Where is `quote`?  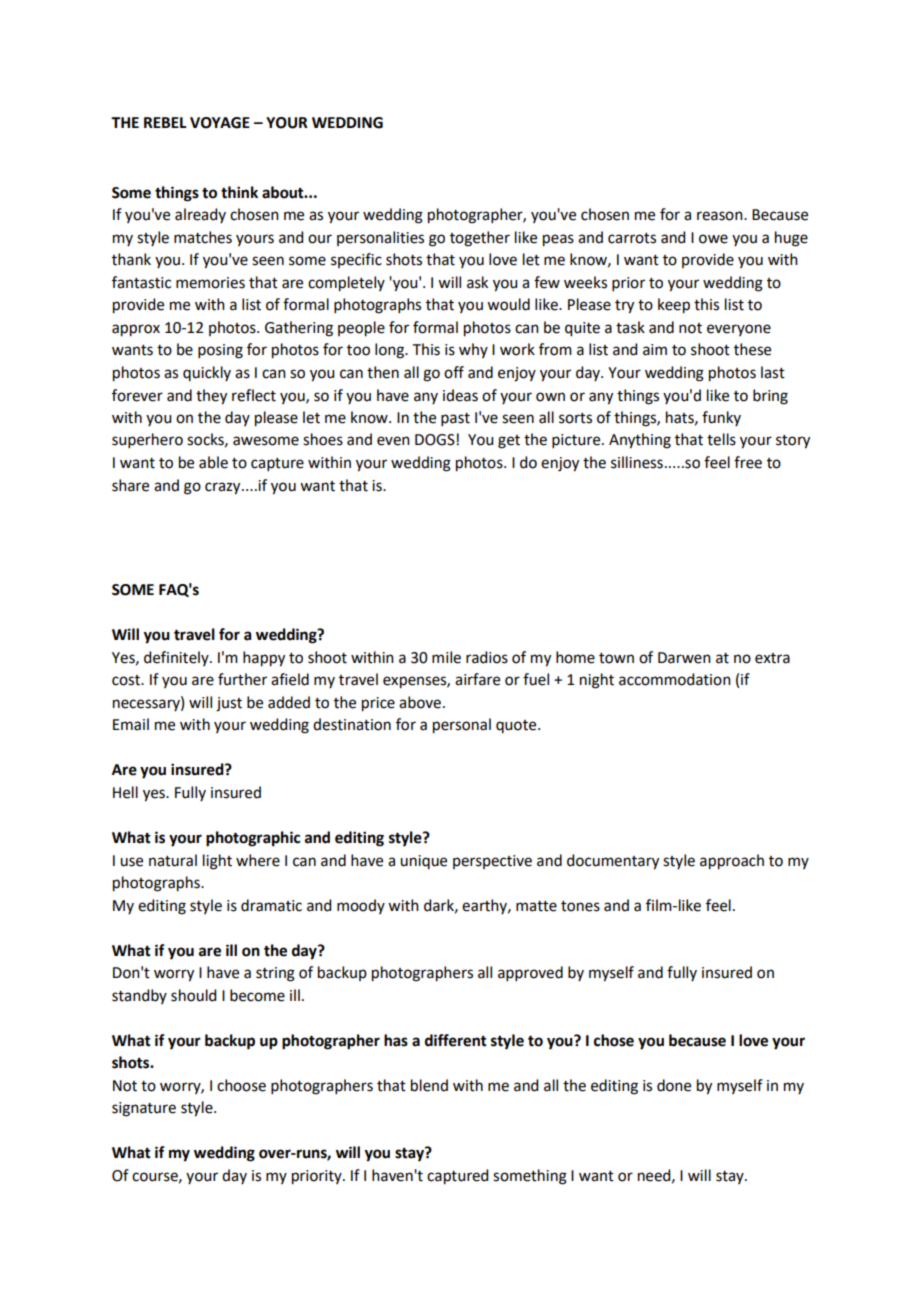
quote is located at coordinates (517, 726).
